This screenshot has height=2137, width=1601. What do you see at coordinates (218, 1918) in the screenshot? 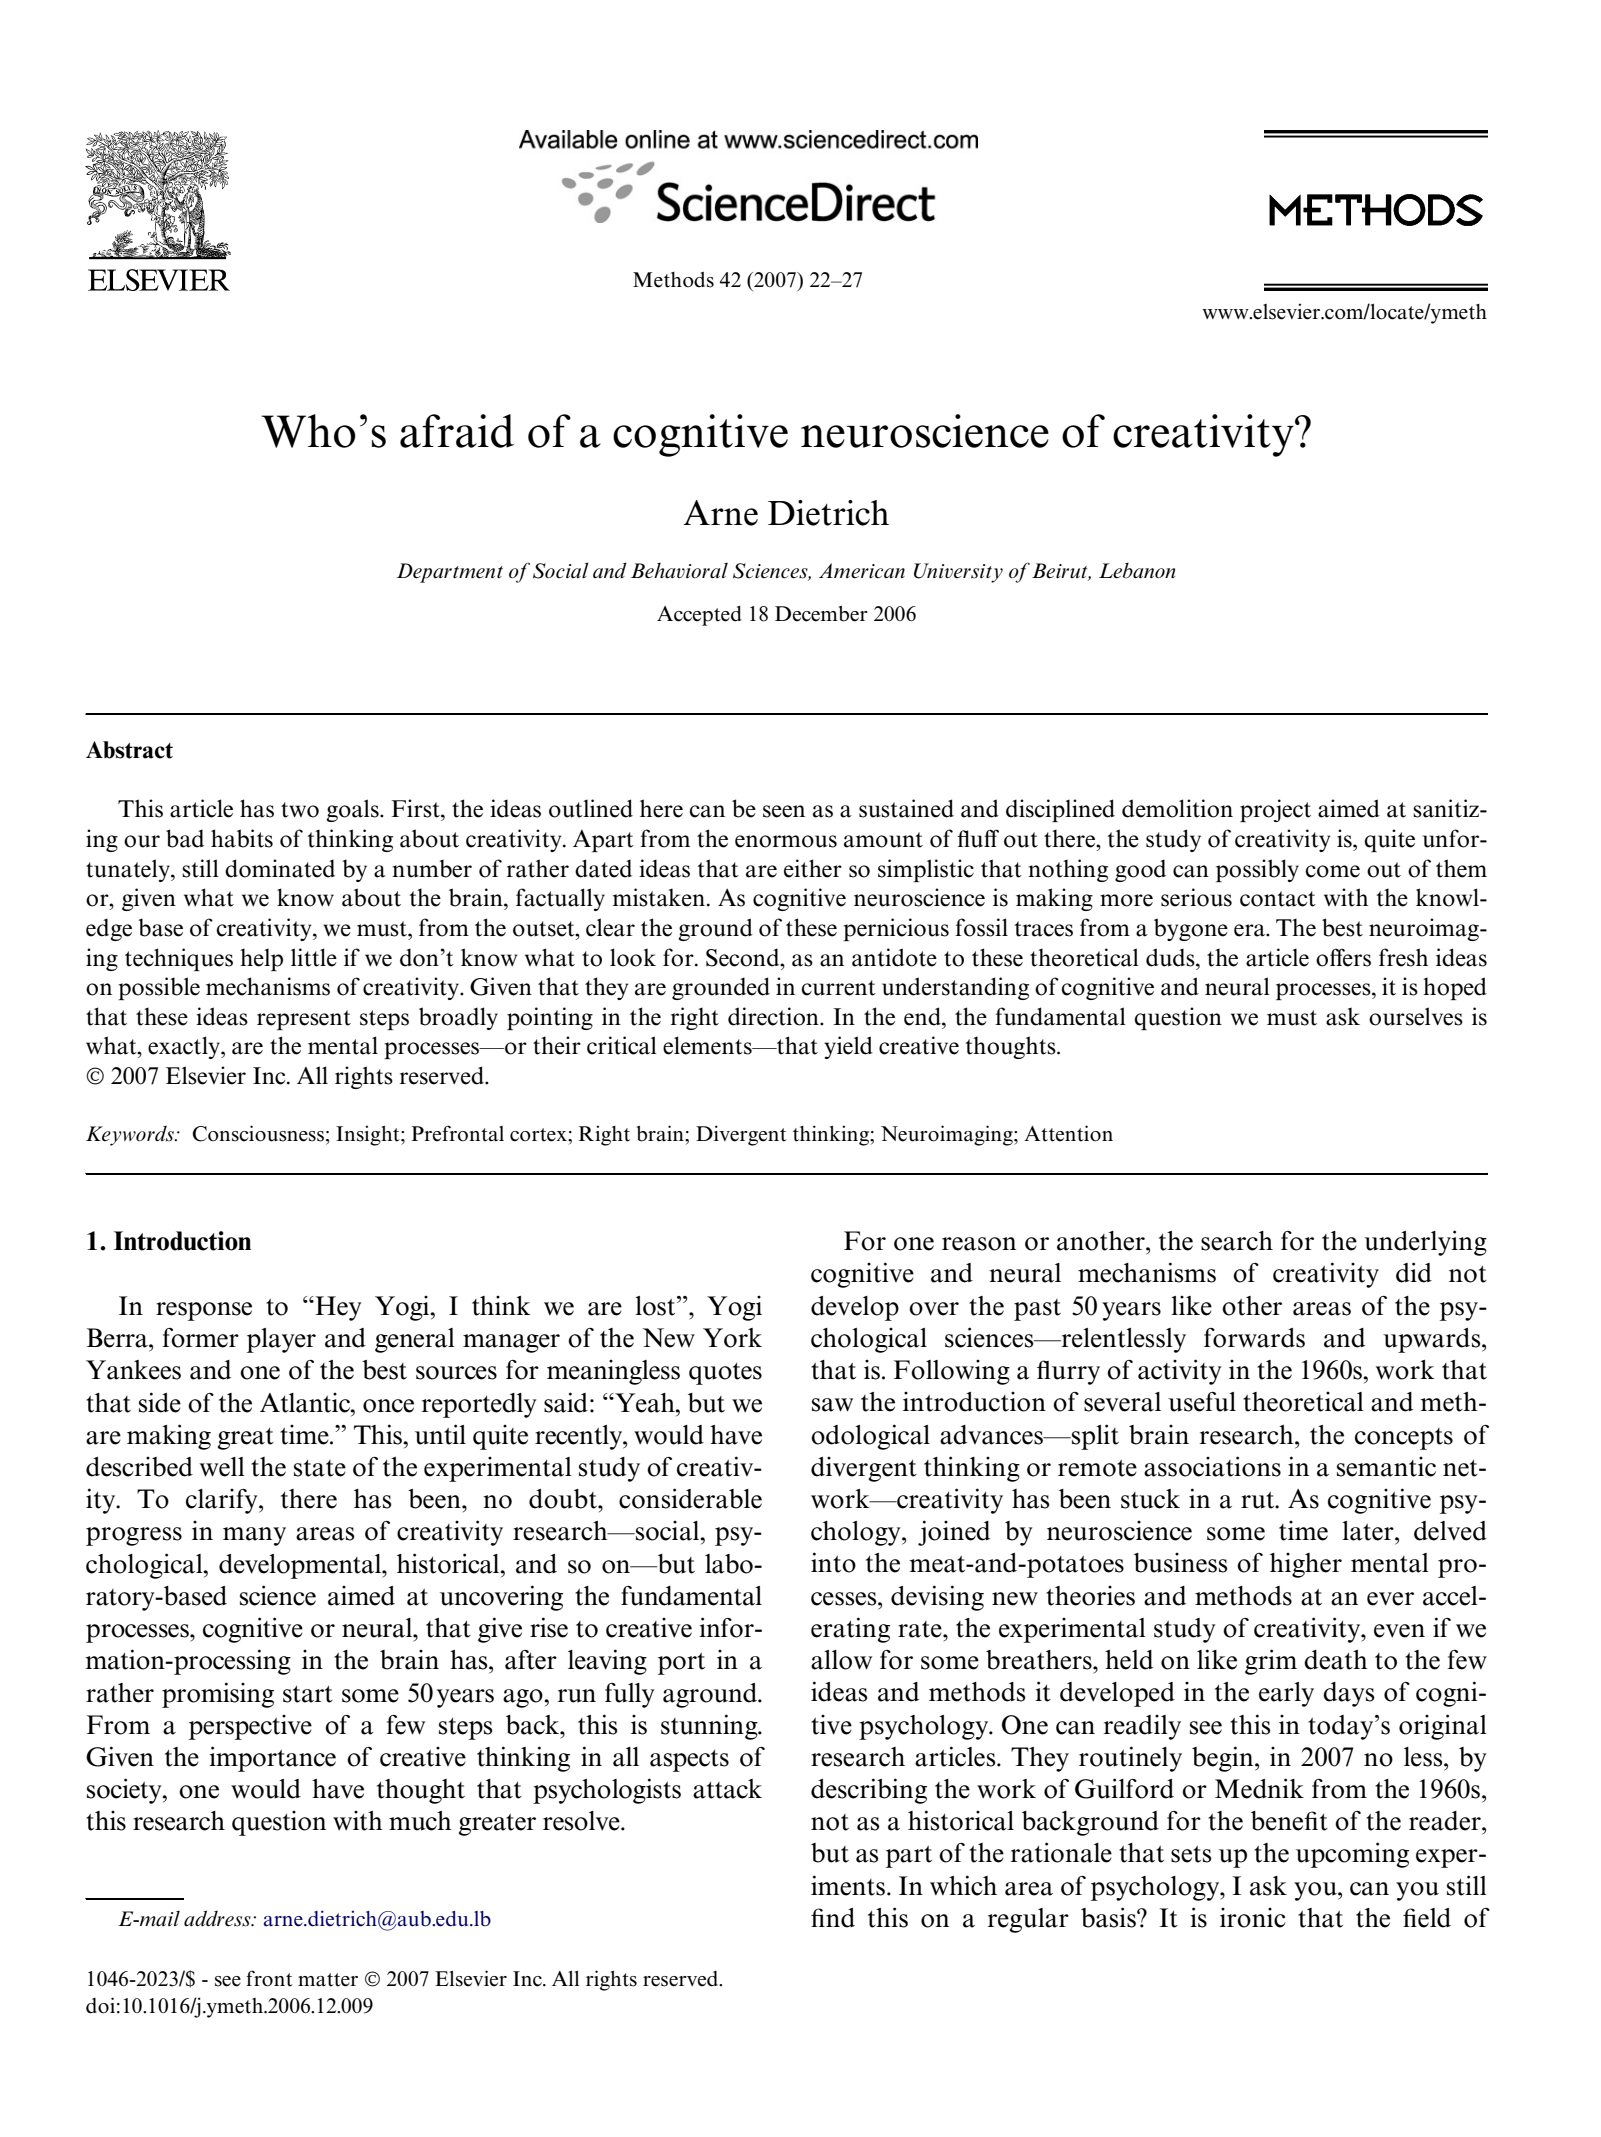
I see `address` at bounding box center [218, 1918].
